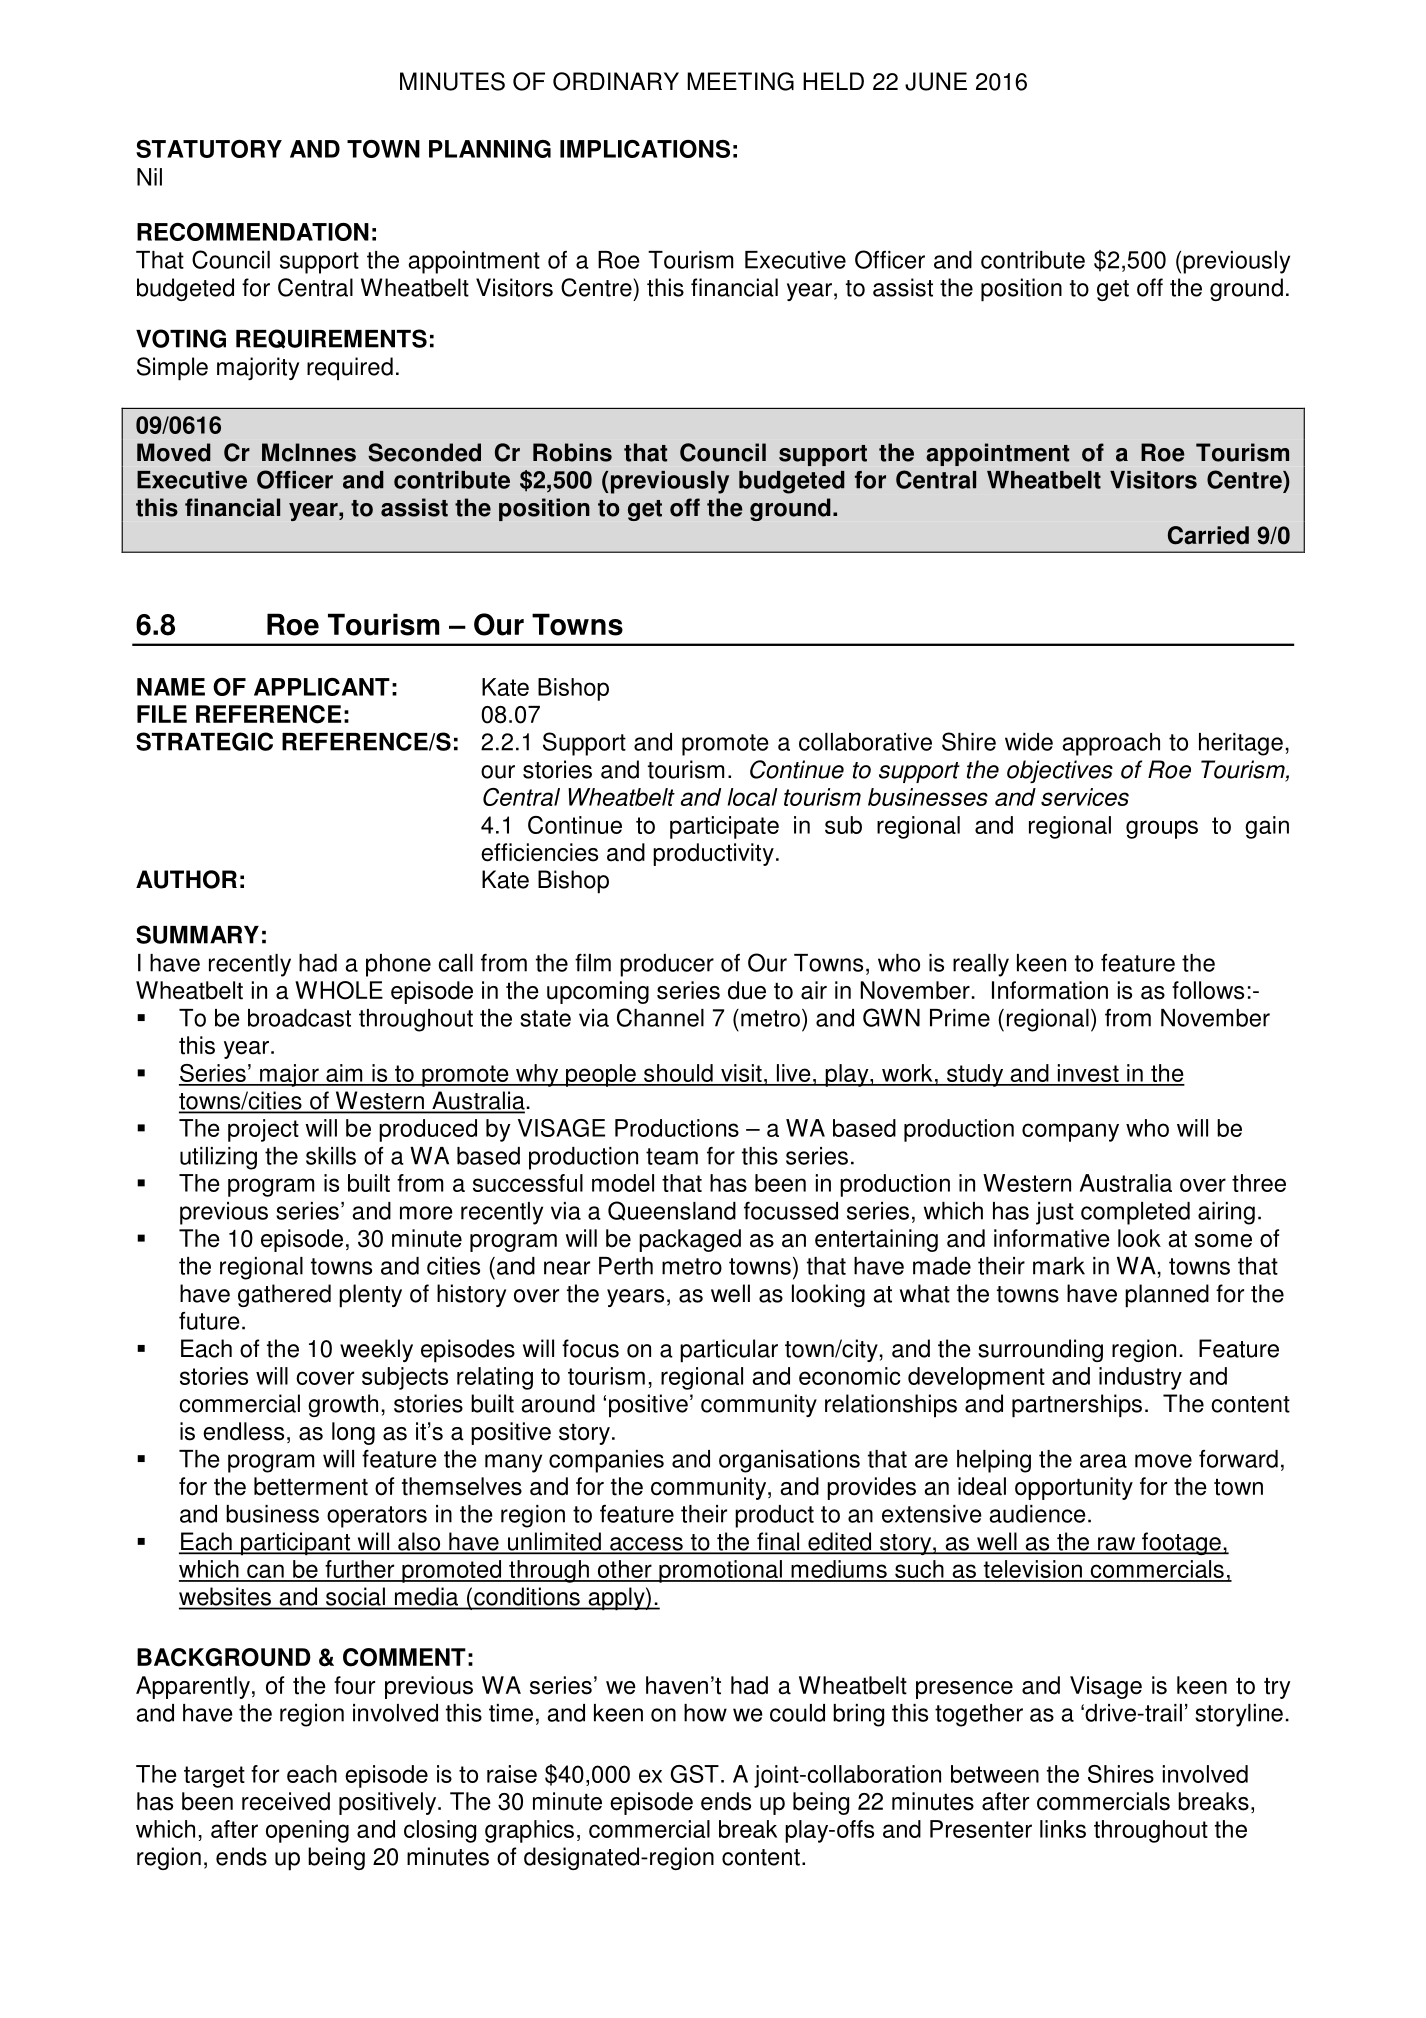 The image size is (1426, 2018). What do you see at coordinates (1140, 1378) in the screenshot?
I see `industry` at bounding box center [1140, 1378].
